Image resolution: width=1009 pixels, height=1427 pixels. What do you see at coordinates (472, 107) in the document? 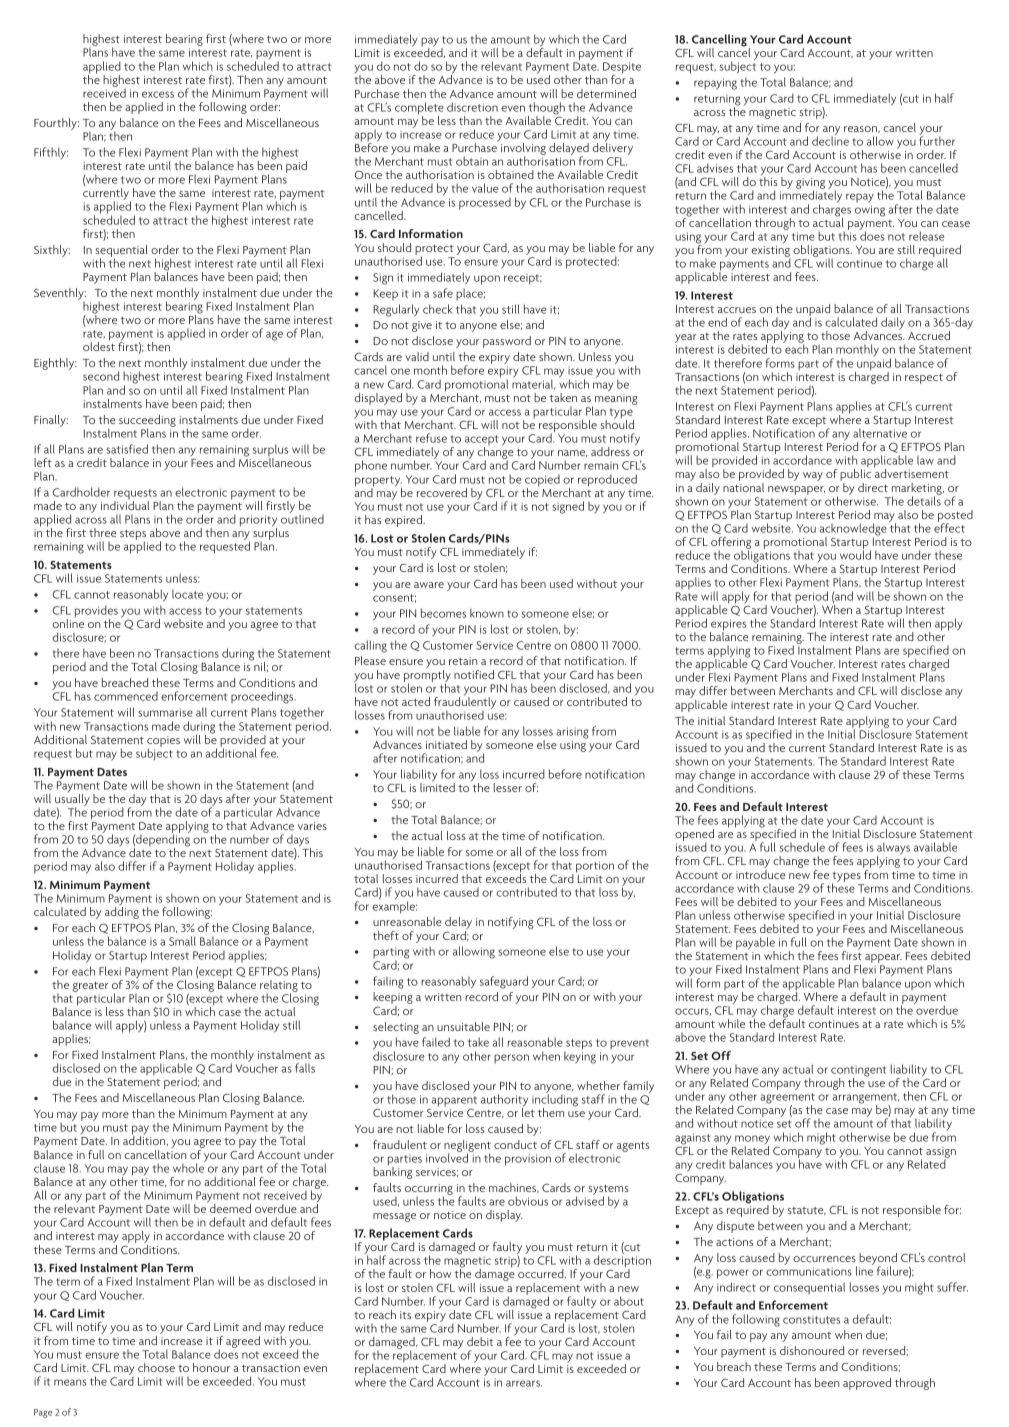
I see `discretion` at bounding box center [472, 107].
